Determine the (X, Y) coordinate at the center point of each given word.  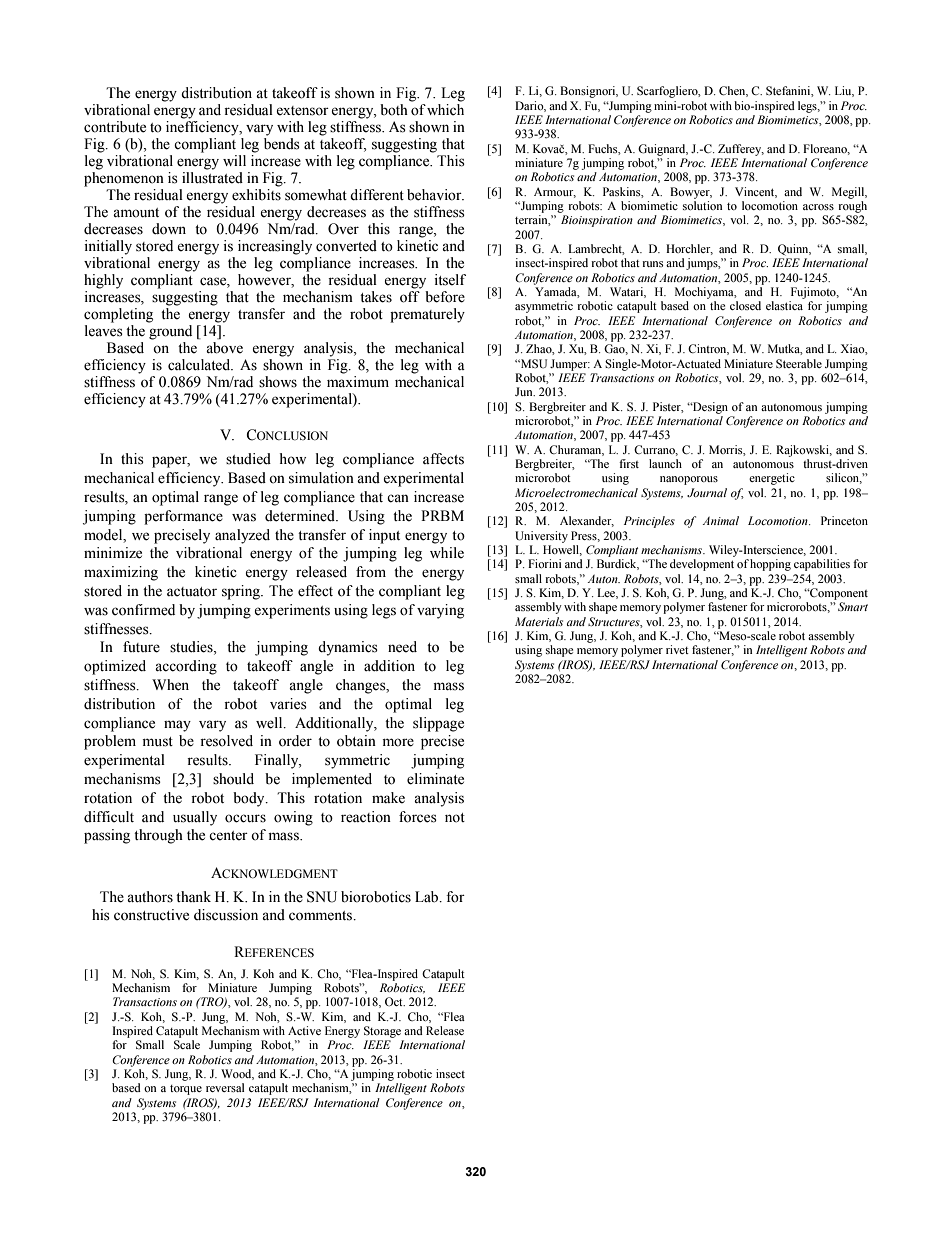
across (818, 207)
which (445, 108)
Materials (539, 621)
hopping (770, 565)
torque (186, 1090)
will (234, 160)
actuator (192, 592)
